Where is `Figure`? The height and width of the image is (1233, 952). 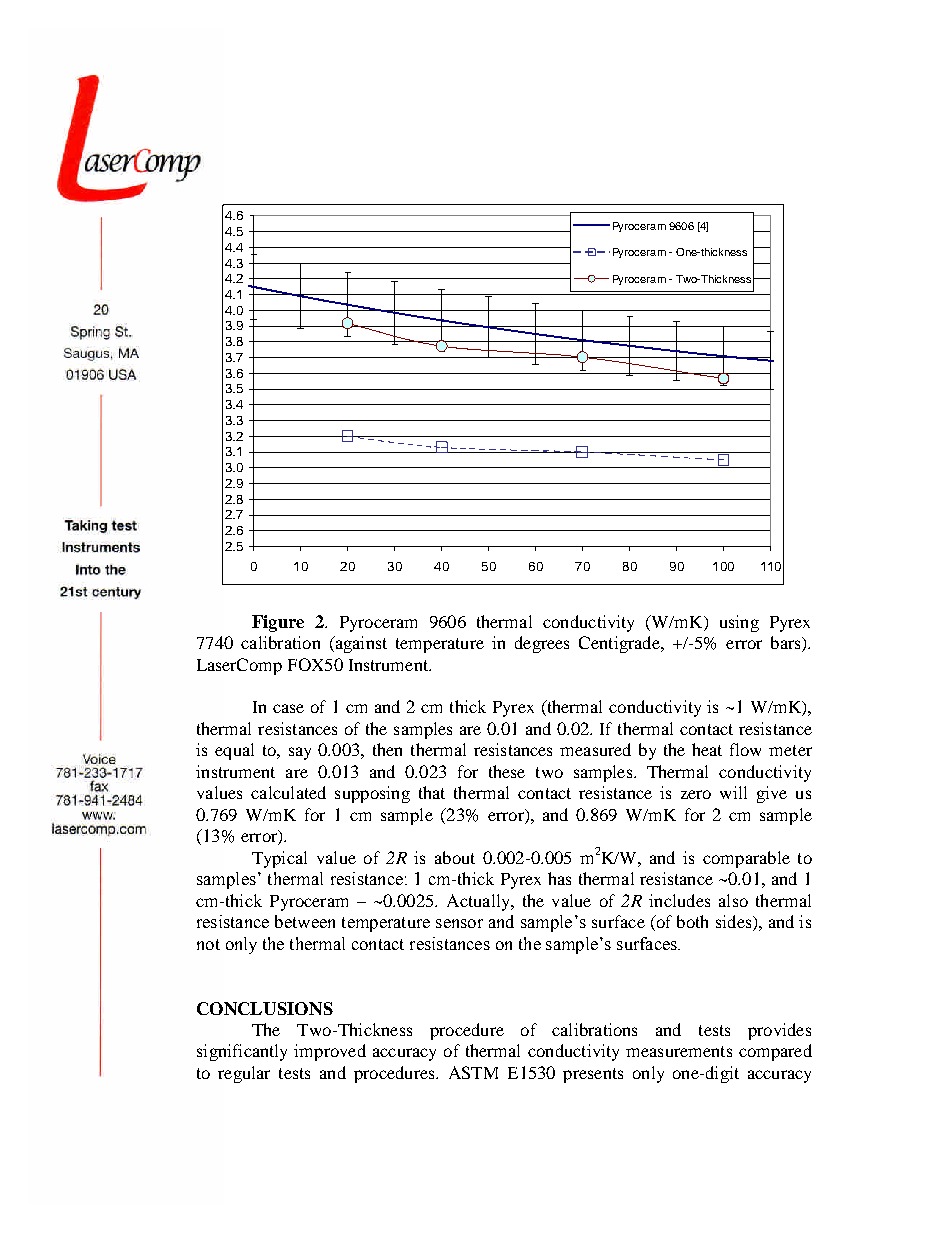
Figure is located at coordinates (278, 623).
